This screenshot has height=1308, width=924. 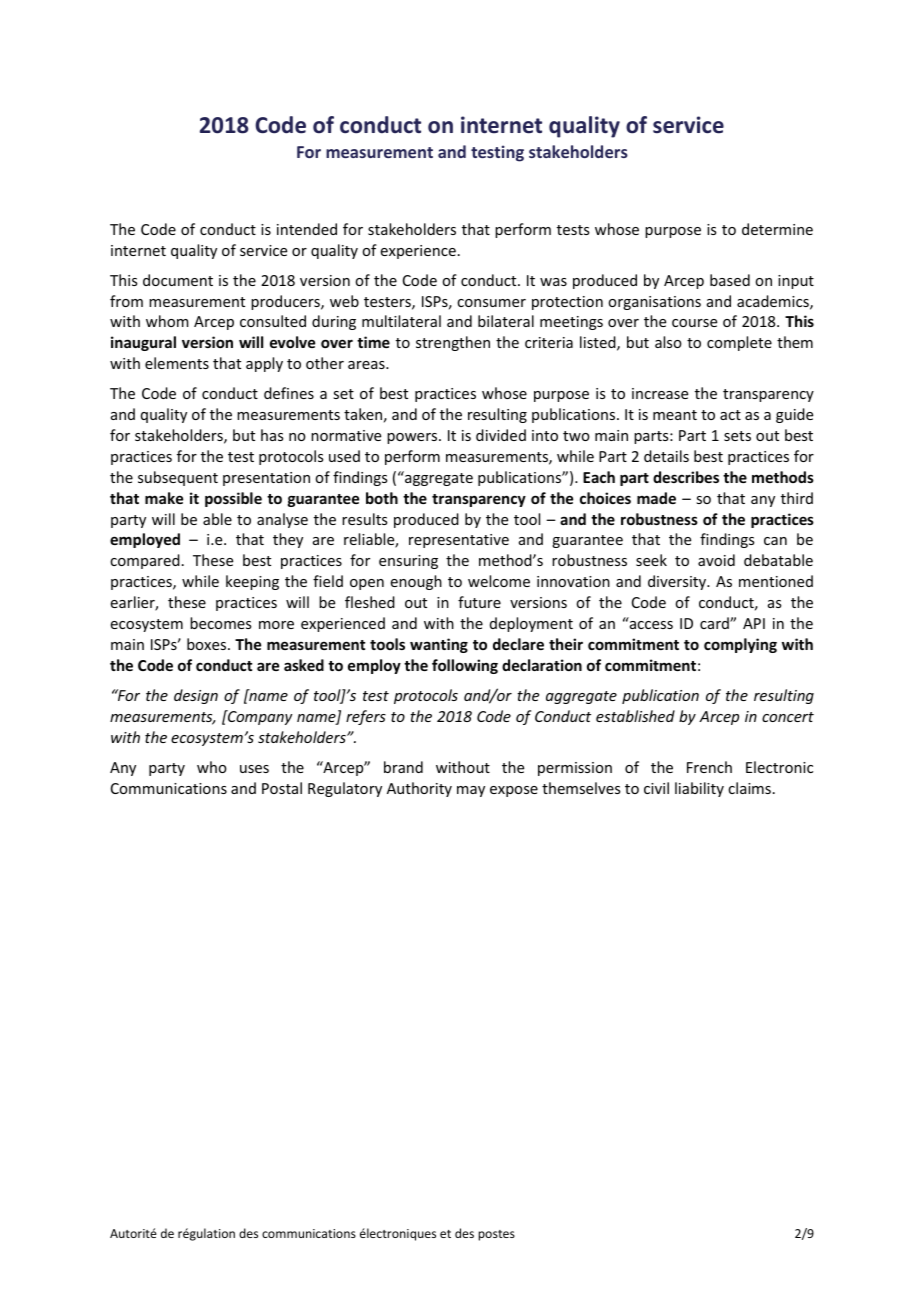 I want to click on document, so click(x=178, y=280).
